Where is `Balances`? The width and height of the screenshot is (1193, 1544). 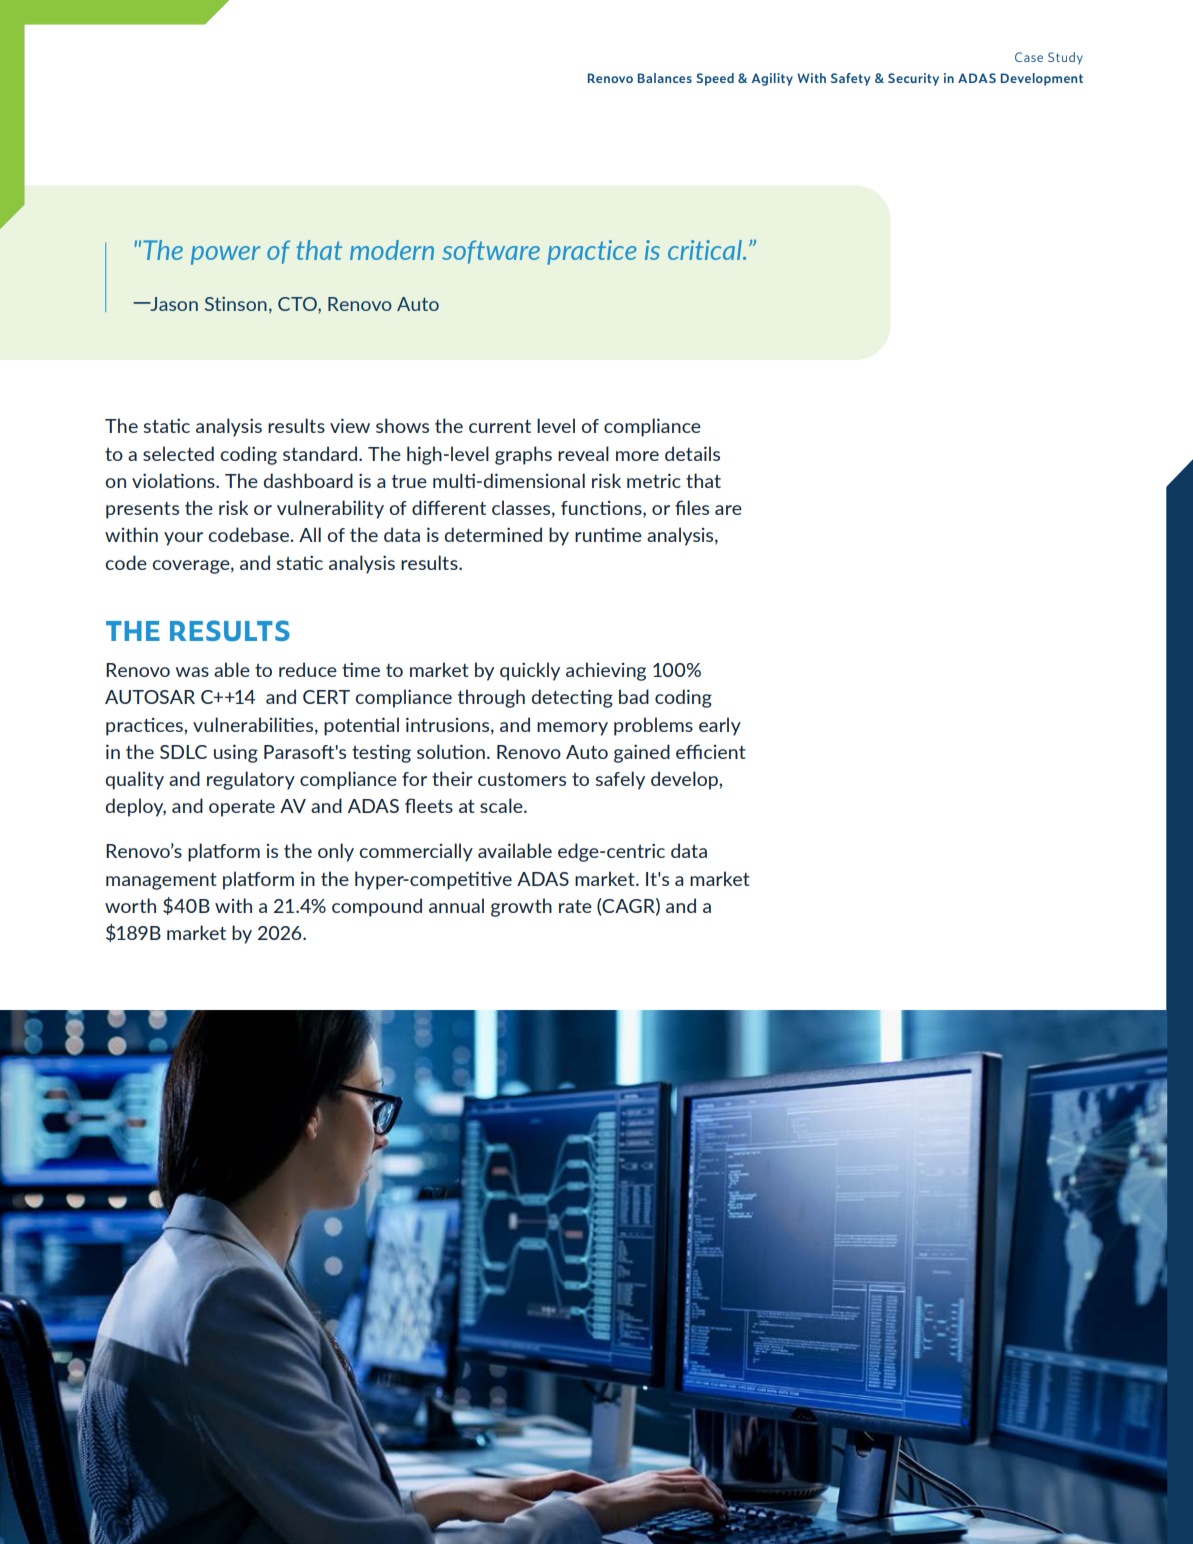 Balances is located at coordinates (665, 78).
